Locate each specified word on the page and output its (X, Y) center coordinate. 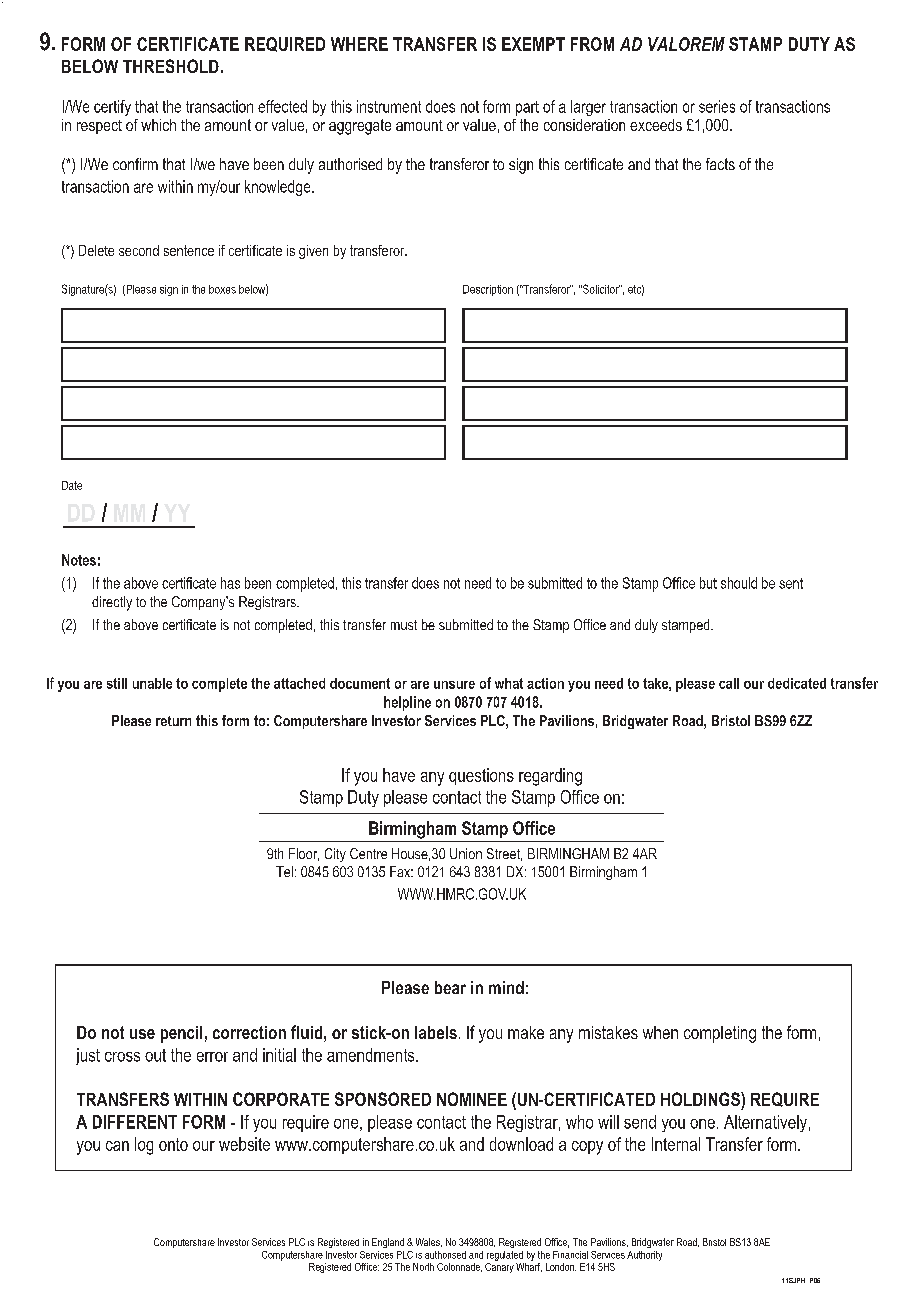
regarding (550, 777)
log (144, 1146)
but (708, 583)
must (404, 625)
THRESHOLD (171, 66)
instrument (389, 106)
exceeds (656, 125)
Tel (284, 871)
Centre (368, 853)
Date (72, 485)
